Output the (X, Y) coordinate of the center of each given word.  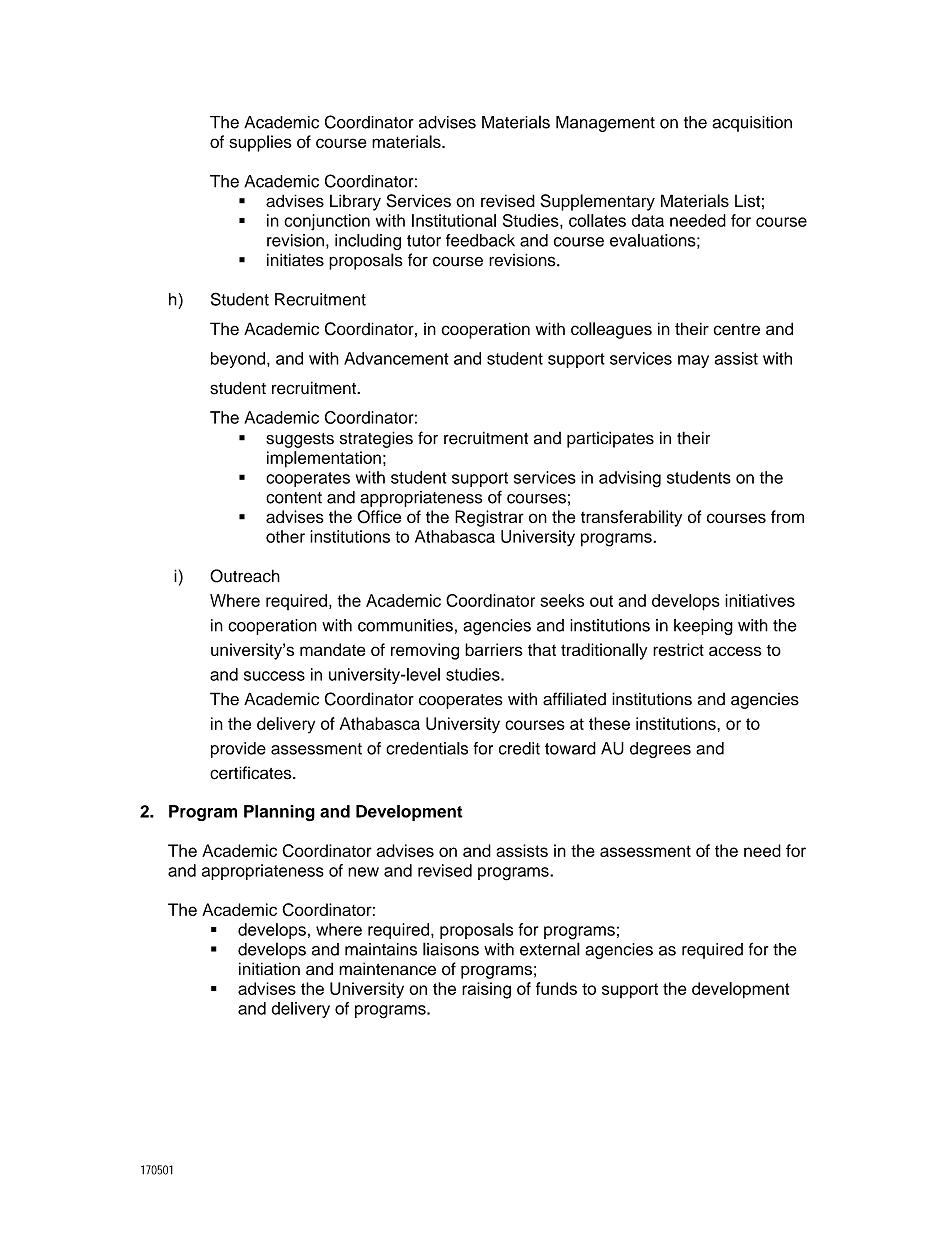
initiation (269, 969)
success (274, 676)
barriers (494, 649)
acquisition (752, 124)
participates (610, 439)
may (693, 361)
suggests (300, 440)
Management (605, 124)
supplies (260, 143)
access (735, 651)
